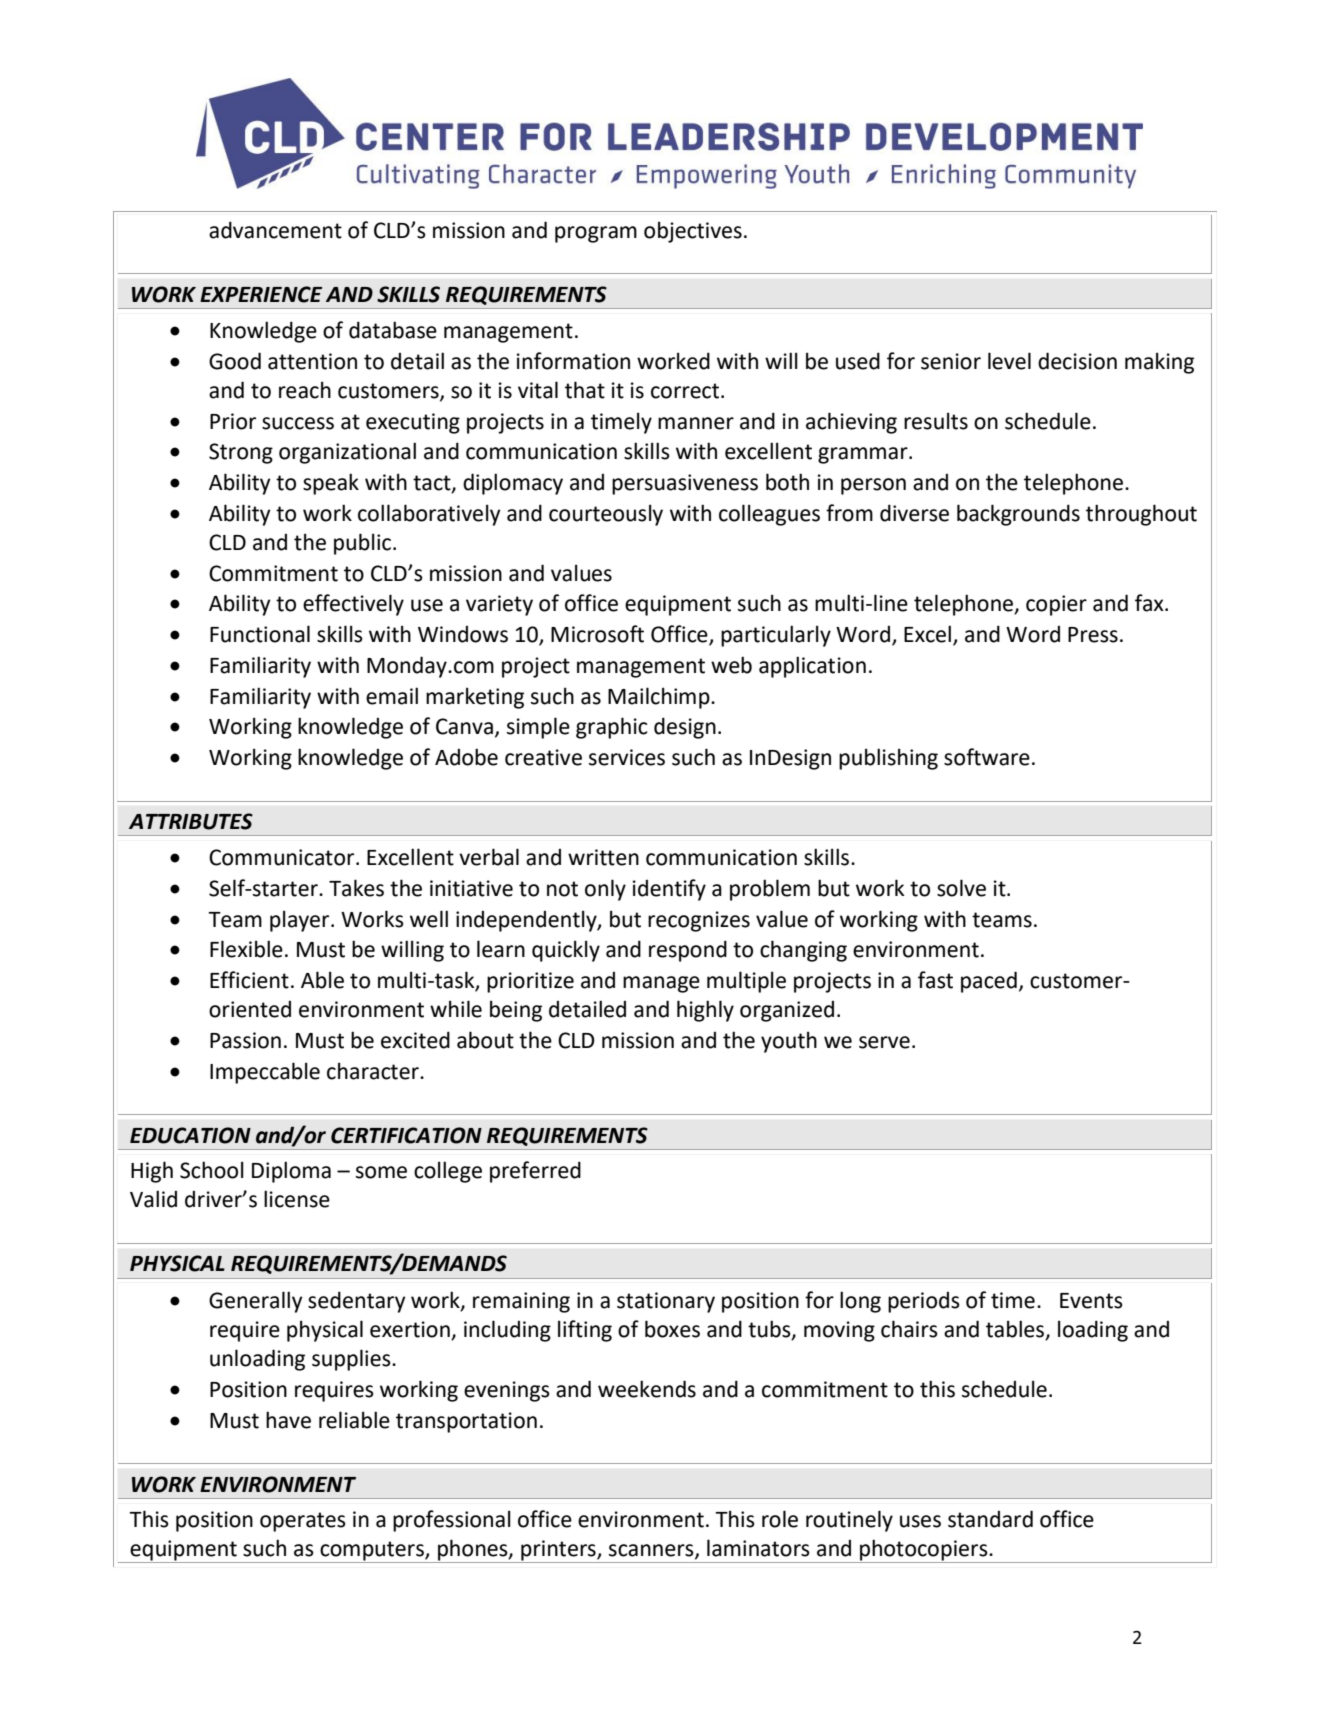 The width and height of the screenshot is (1339, 1733). What do you see at coordinates (331, 484) in the screenshot?
I see `speak` at bounding box center [331, 484].
